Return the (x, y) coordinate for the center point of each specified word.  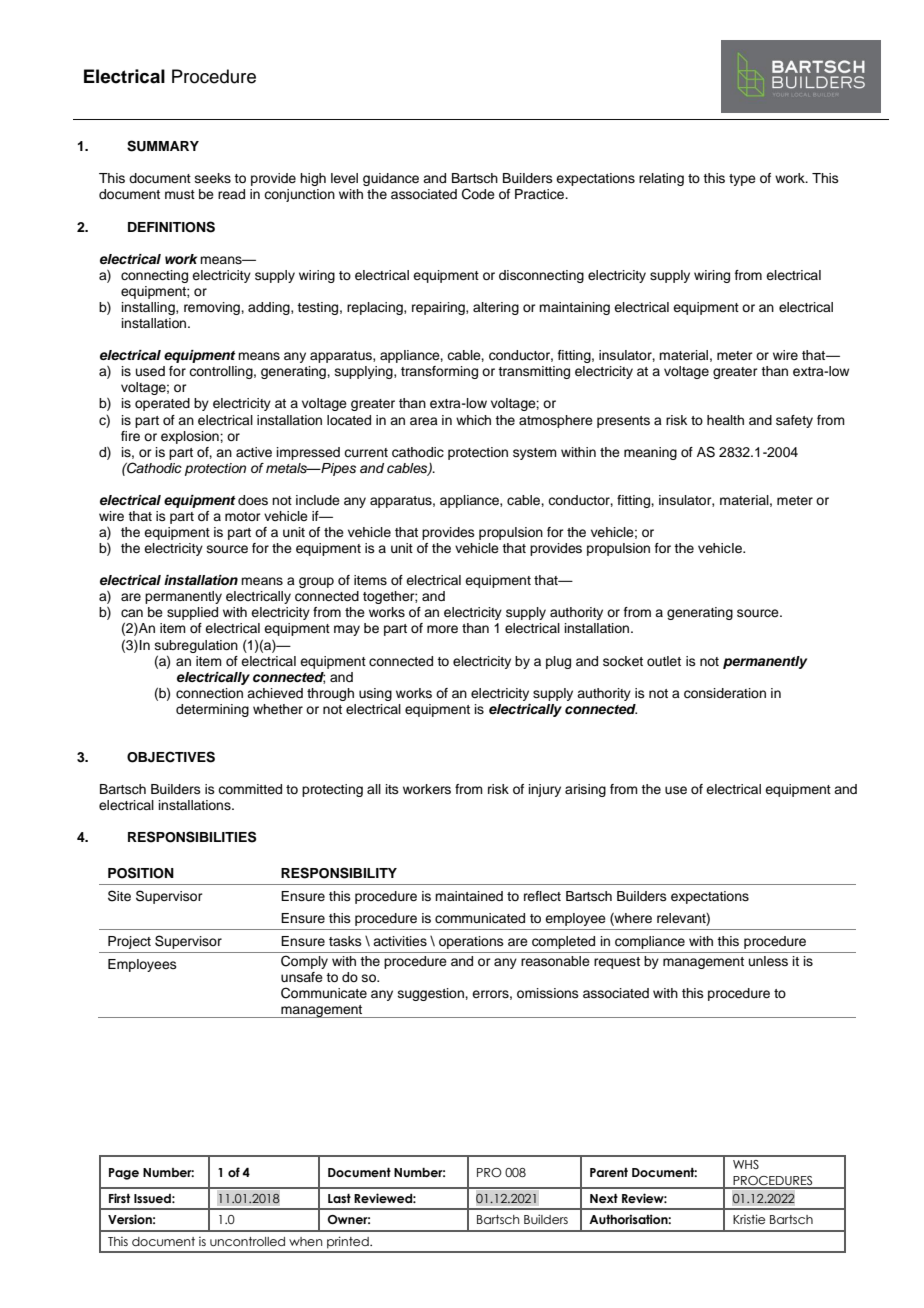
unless (768, 961)
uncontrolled (247, 1241)
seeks (213, 178)
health (725, 420)
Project (129, 942)
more (442, 629)
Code (478, 194)
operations (471, 942)
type (742, 180)
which (473, 420)
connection (209, 693)
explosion (191, 437)
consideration (725, 693)
